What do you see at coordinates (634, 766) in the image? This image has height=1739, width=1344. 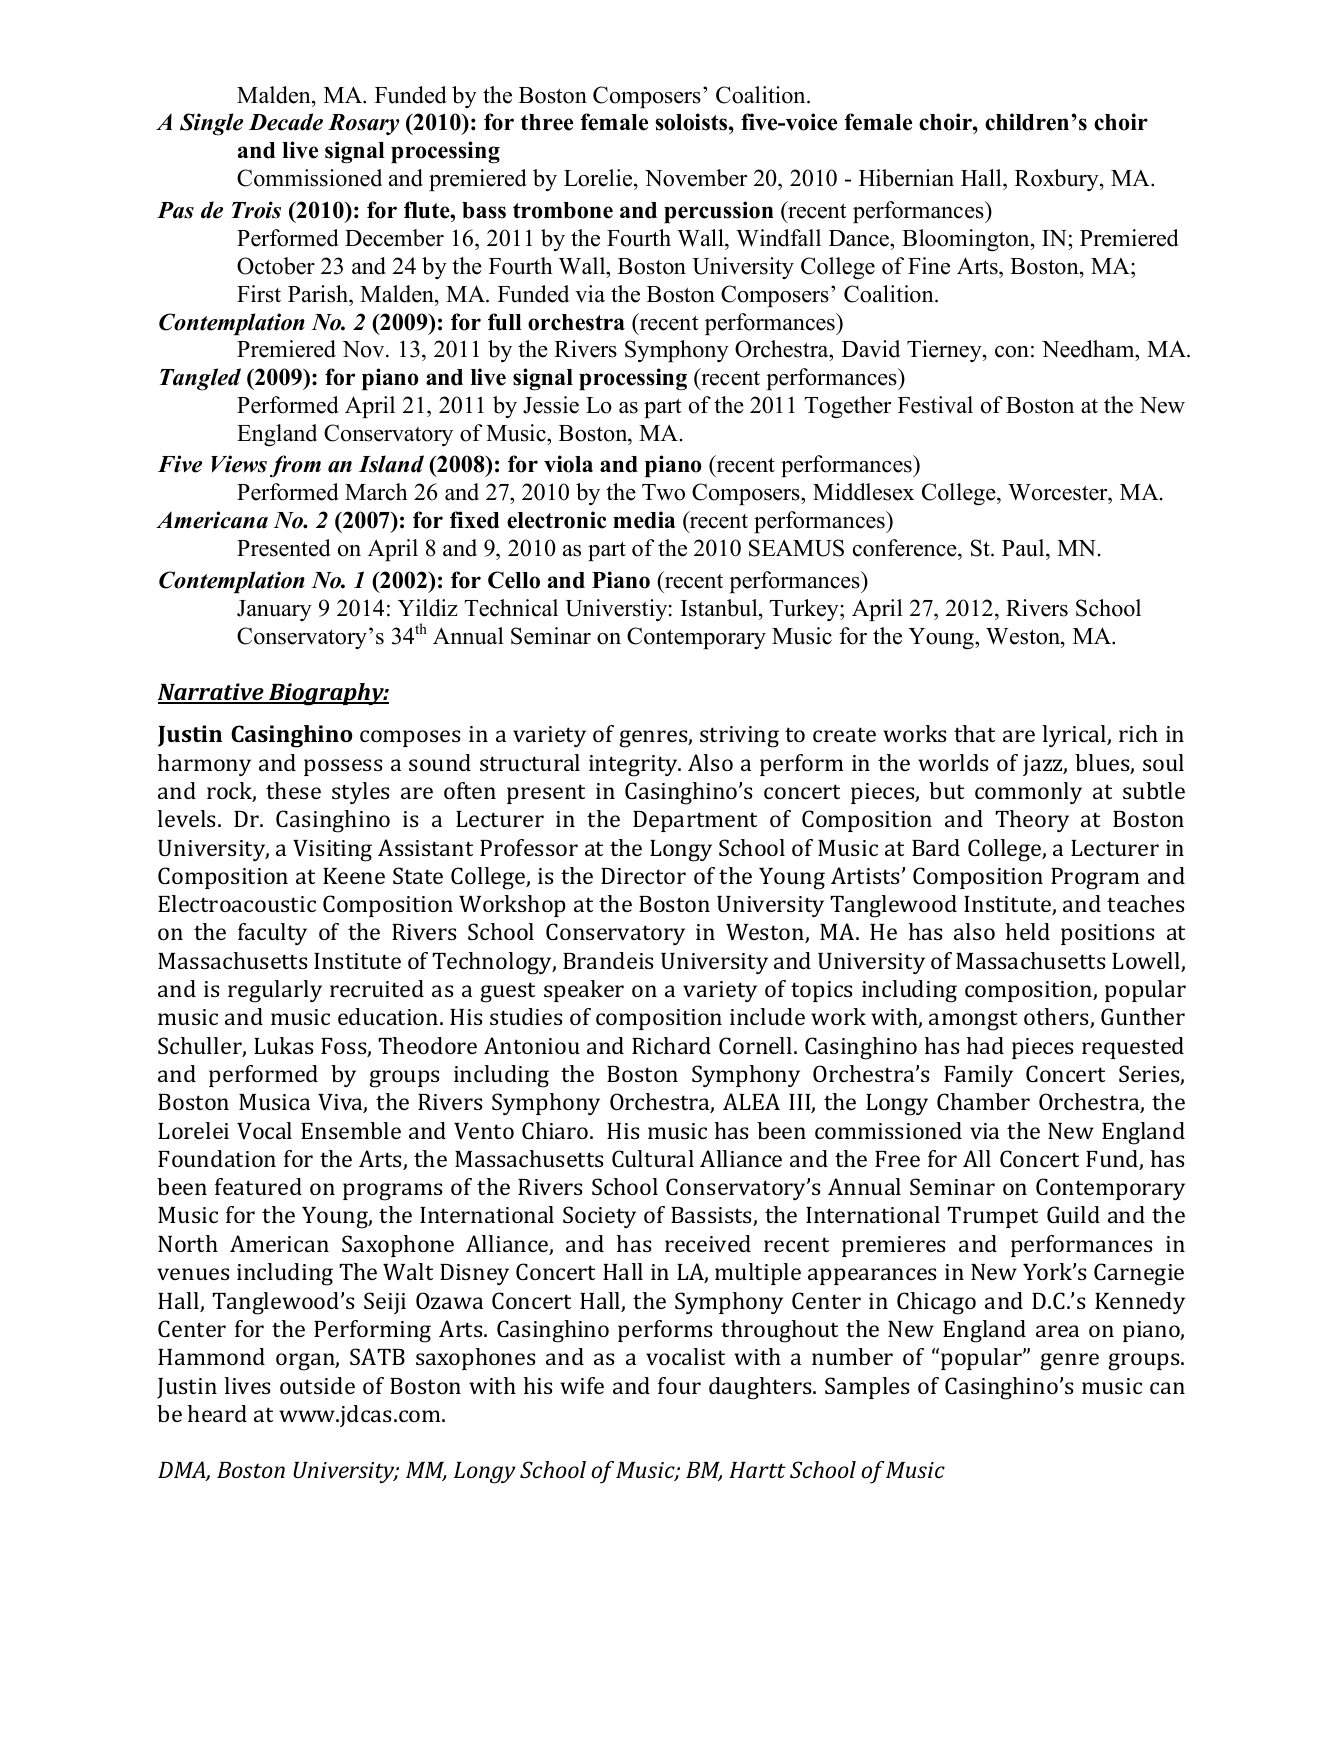 I see `integrity` at bounding box center [634, 766].
